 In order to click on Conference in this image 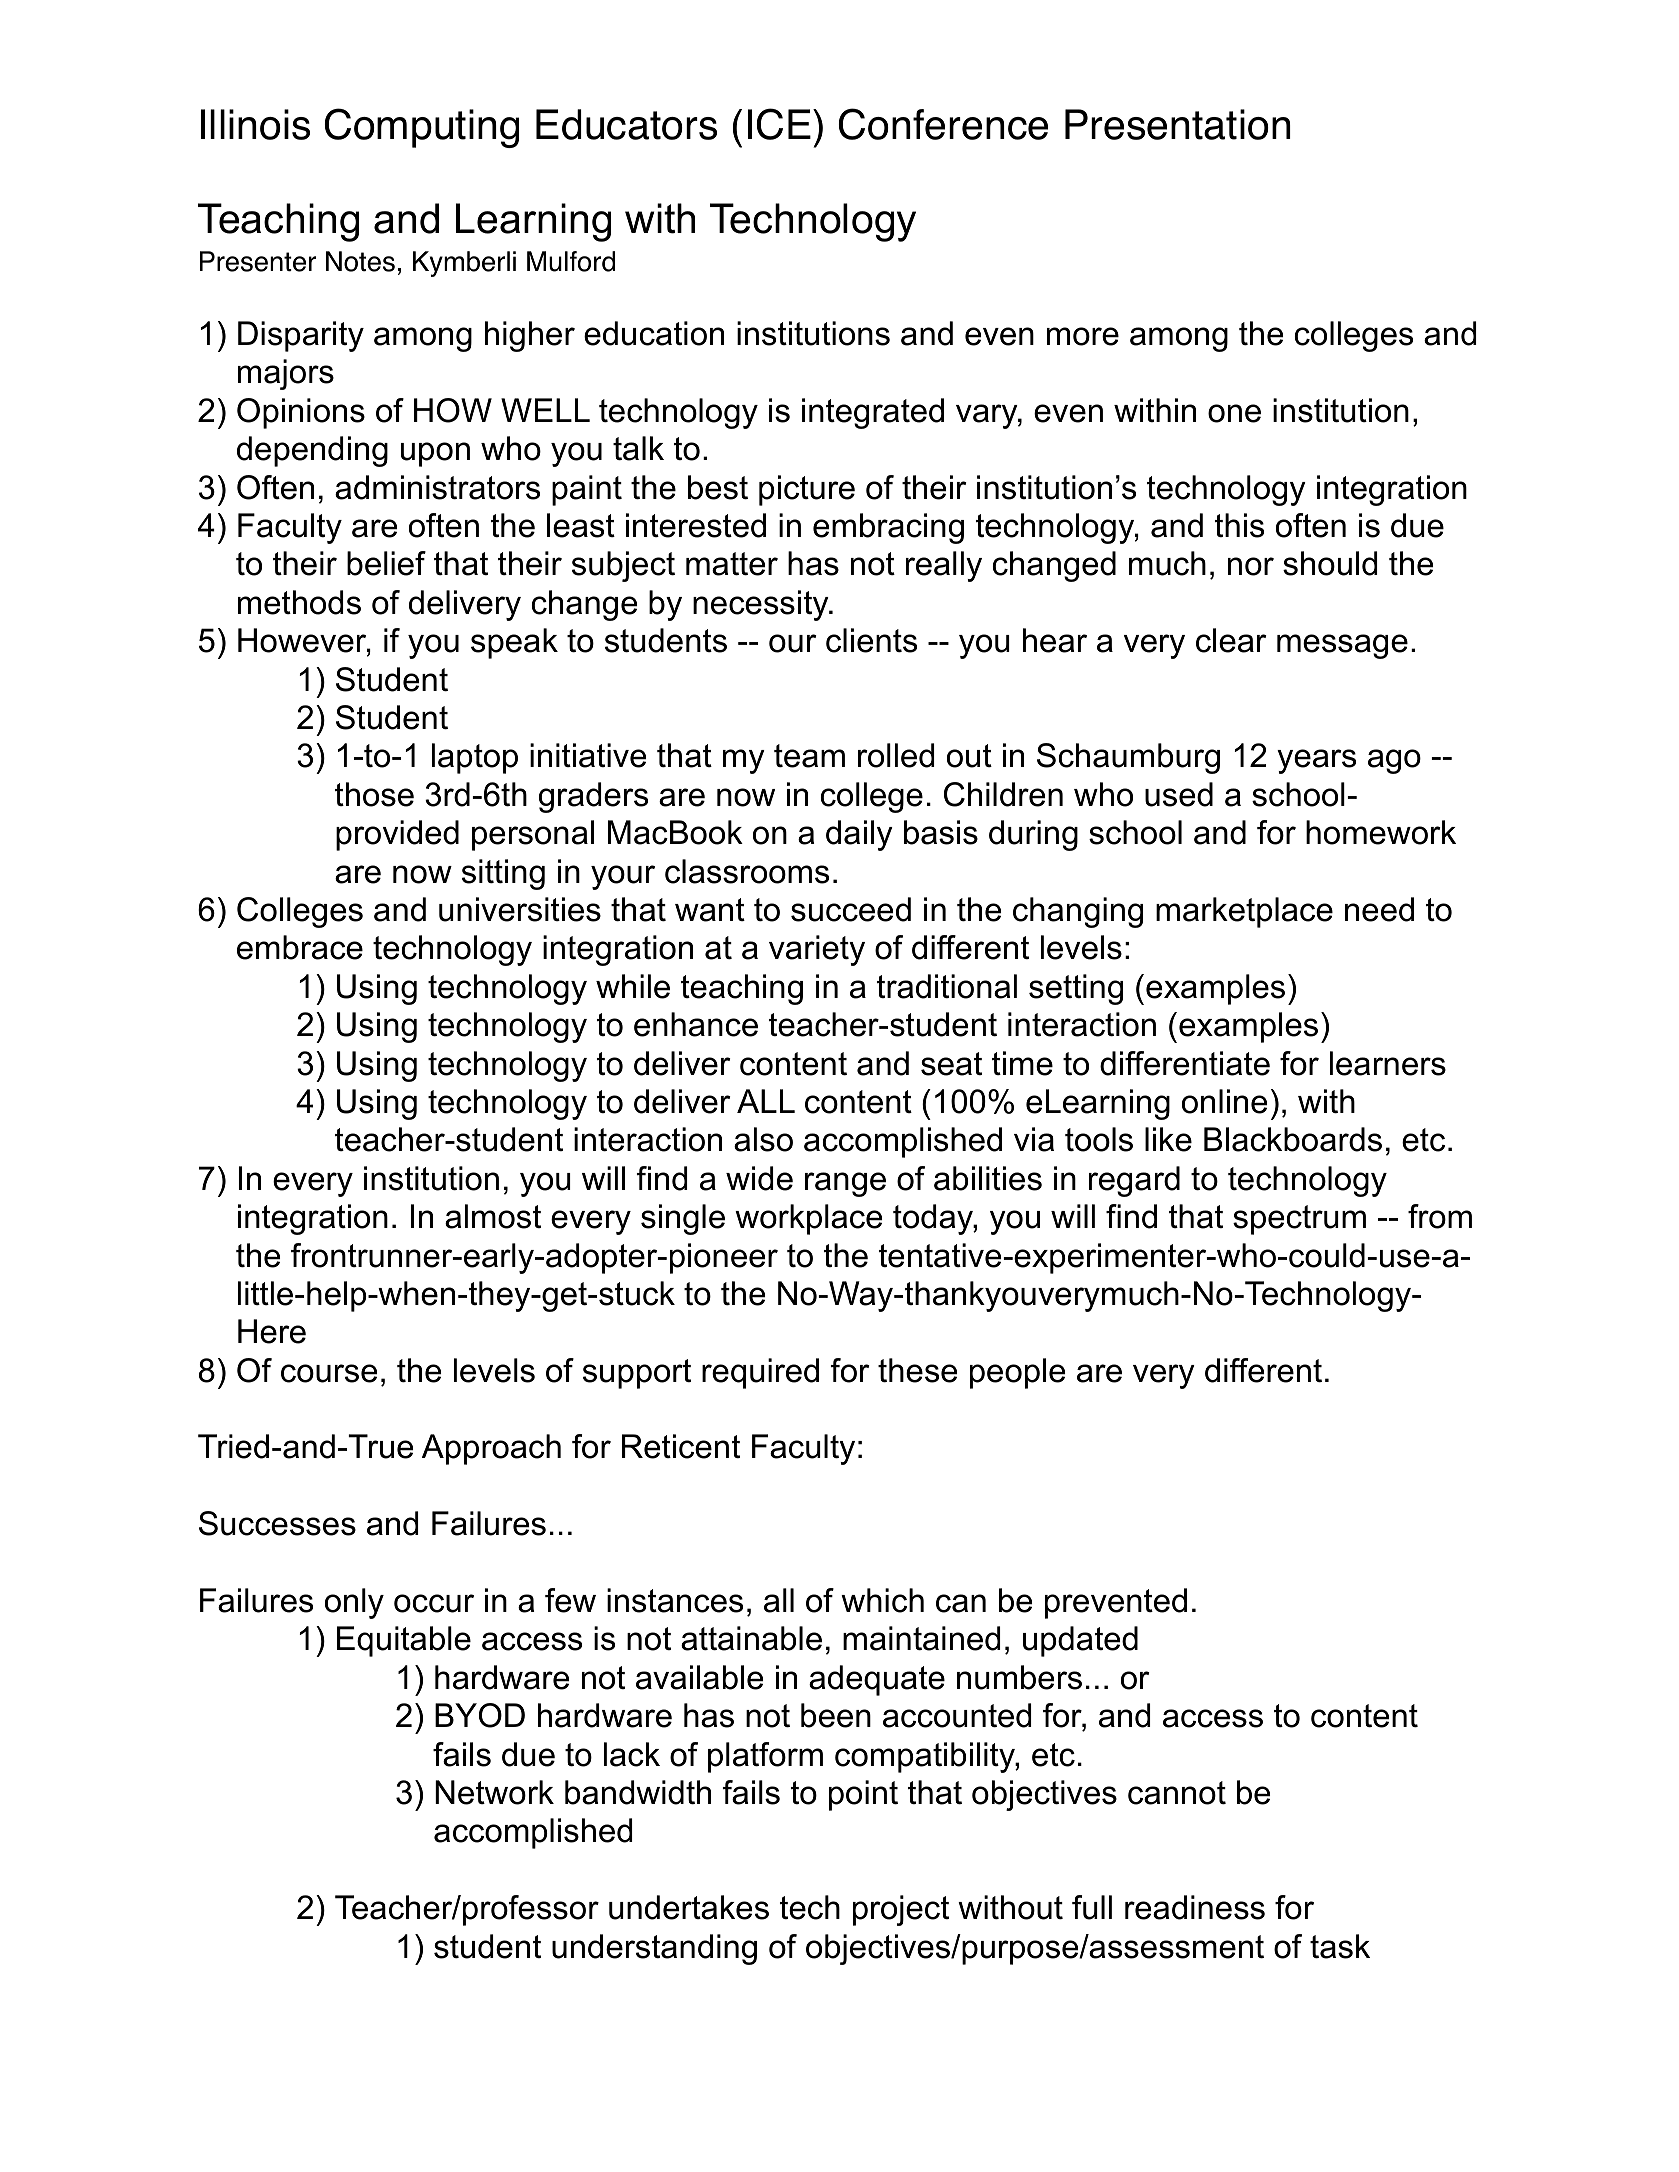, I will do `click(943, 124)`.
